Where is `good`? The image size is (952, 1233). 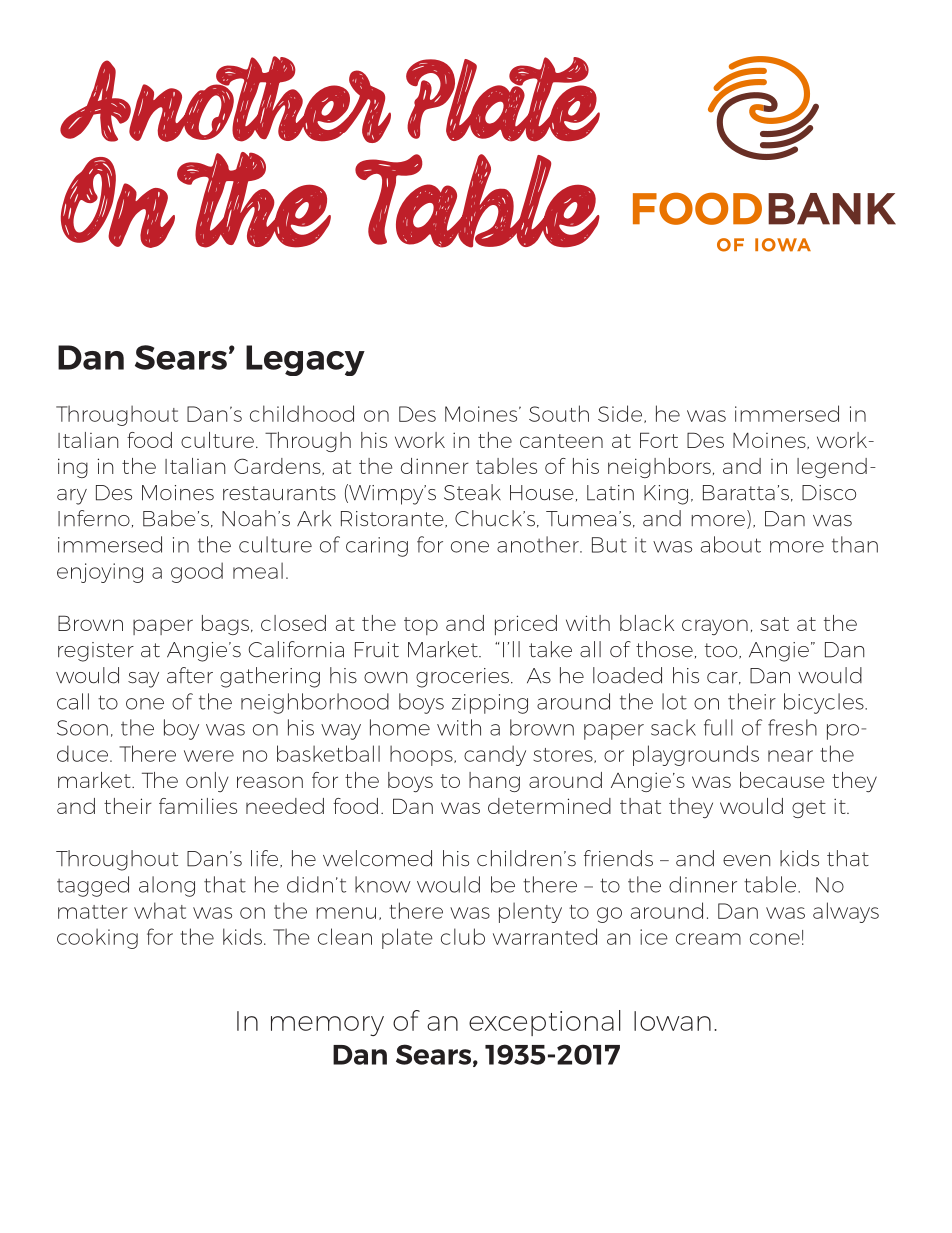
good is located at coordinates (197, 572).
